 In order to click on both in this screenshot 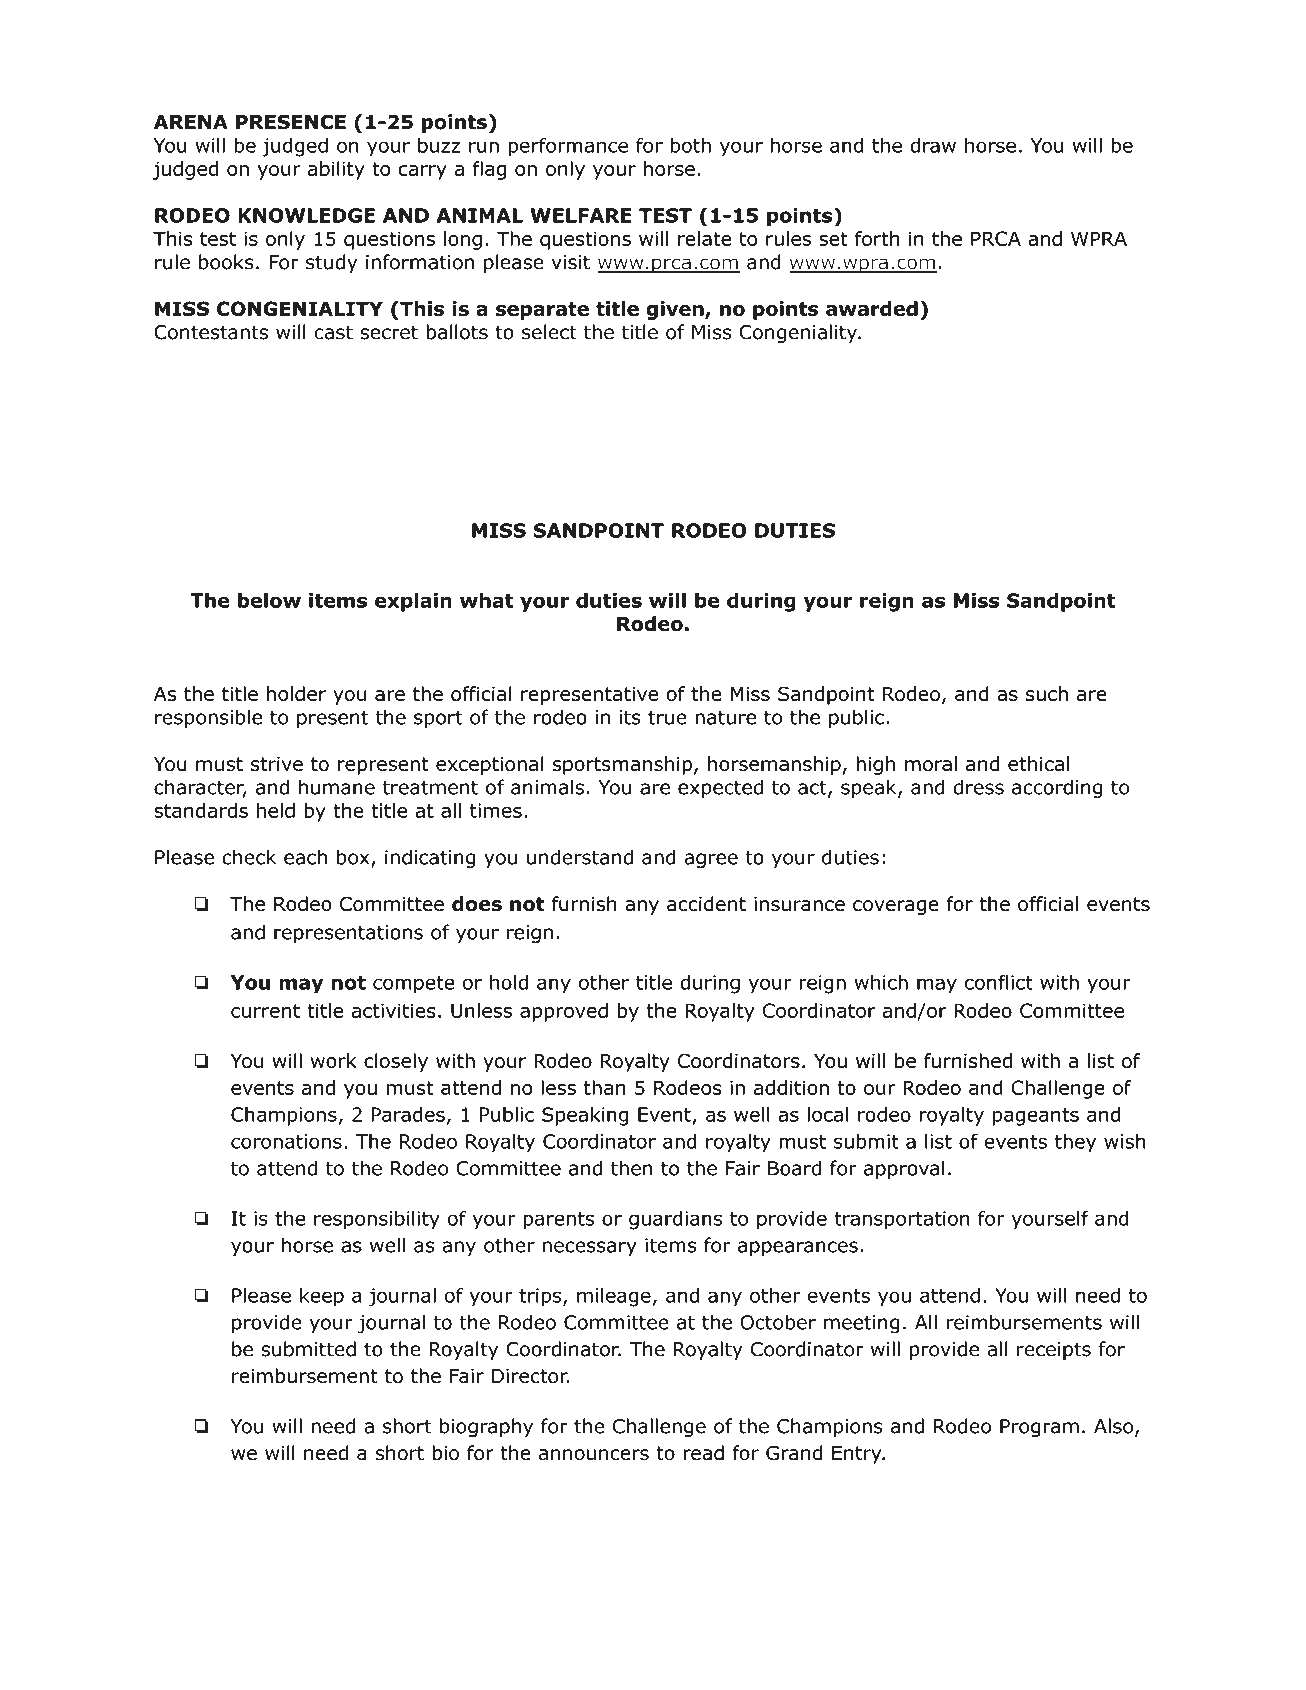, I will do `click(690, 145)`.
